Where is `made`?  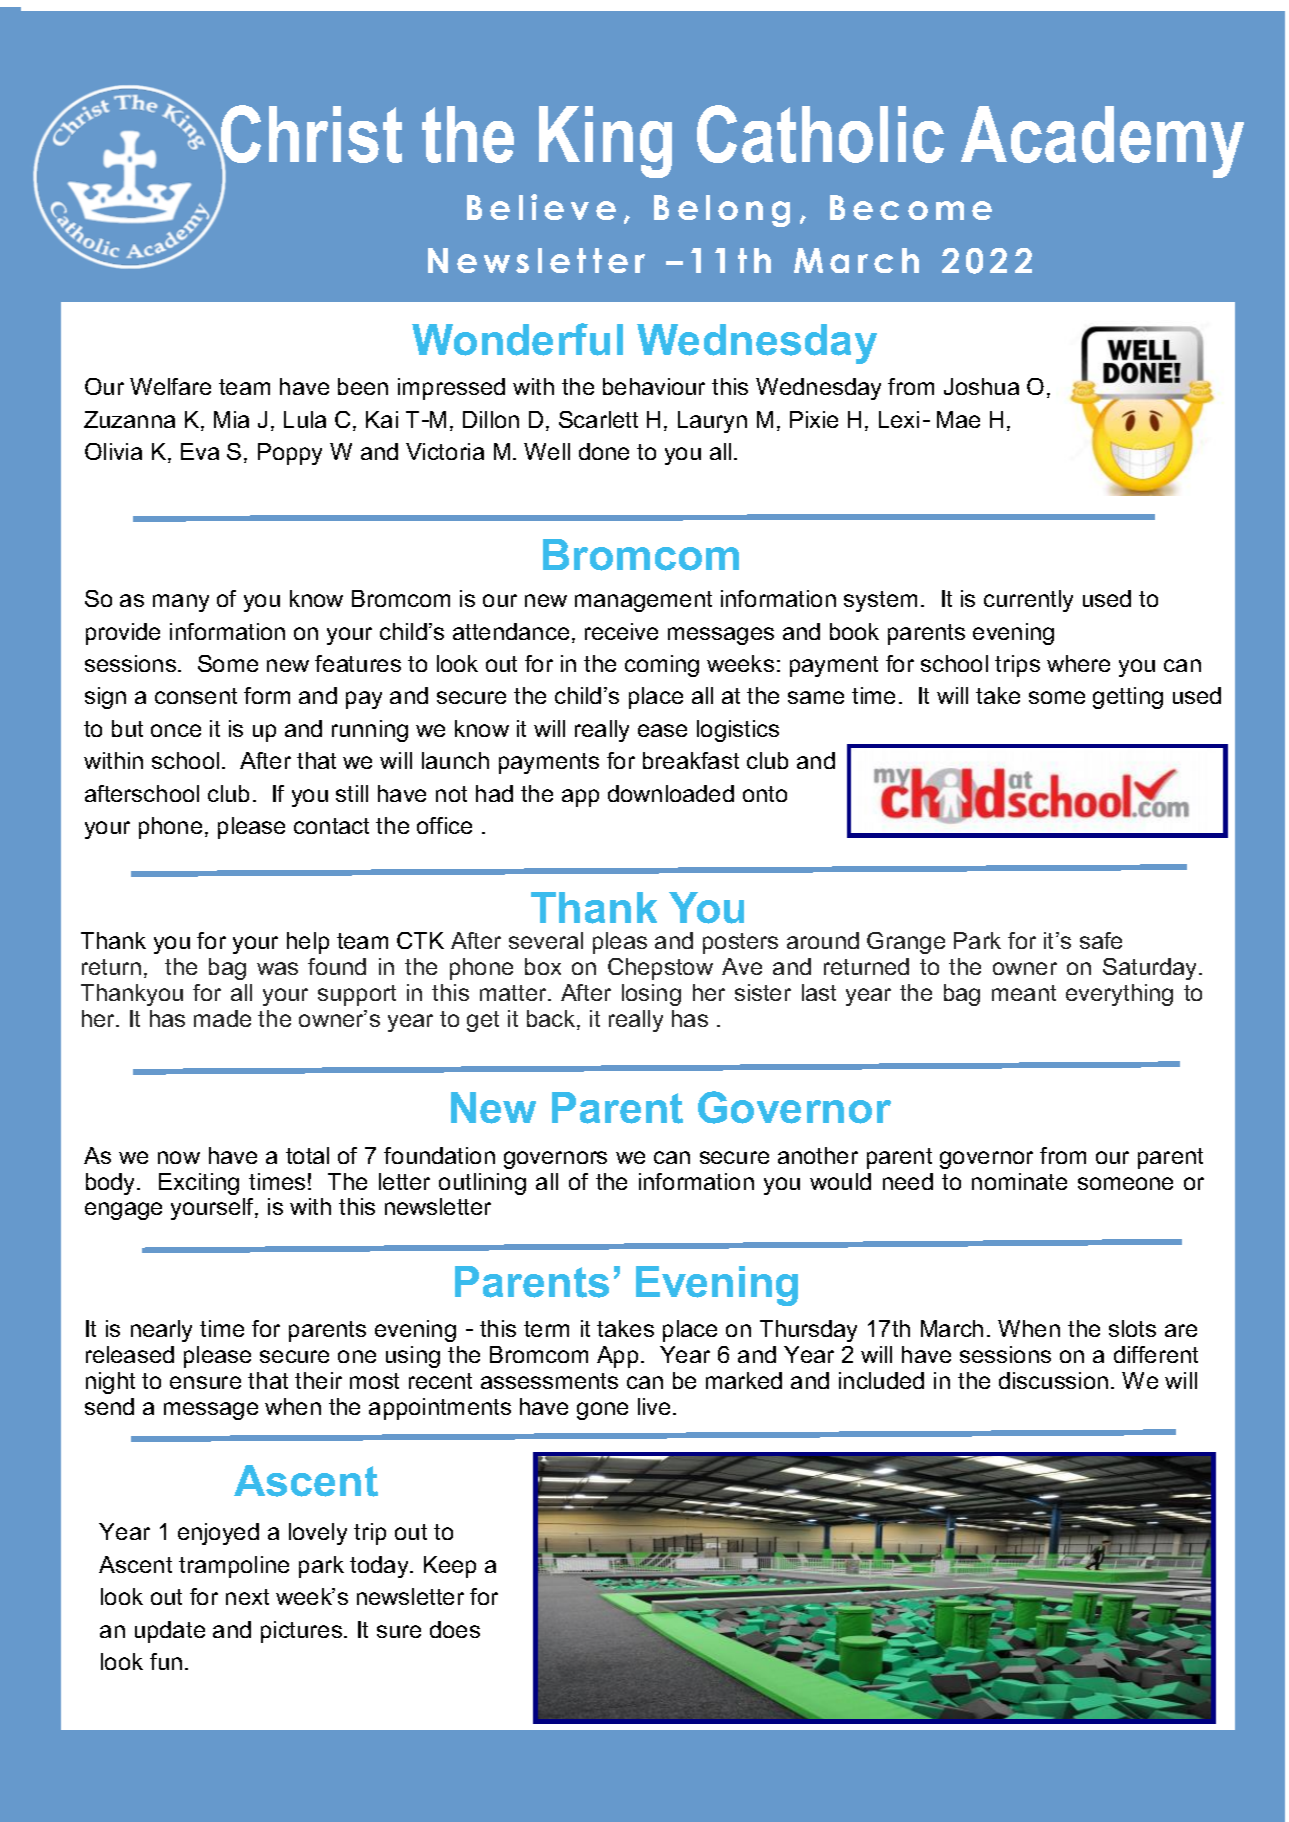 made is located at coordinates (222, 1018).
